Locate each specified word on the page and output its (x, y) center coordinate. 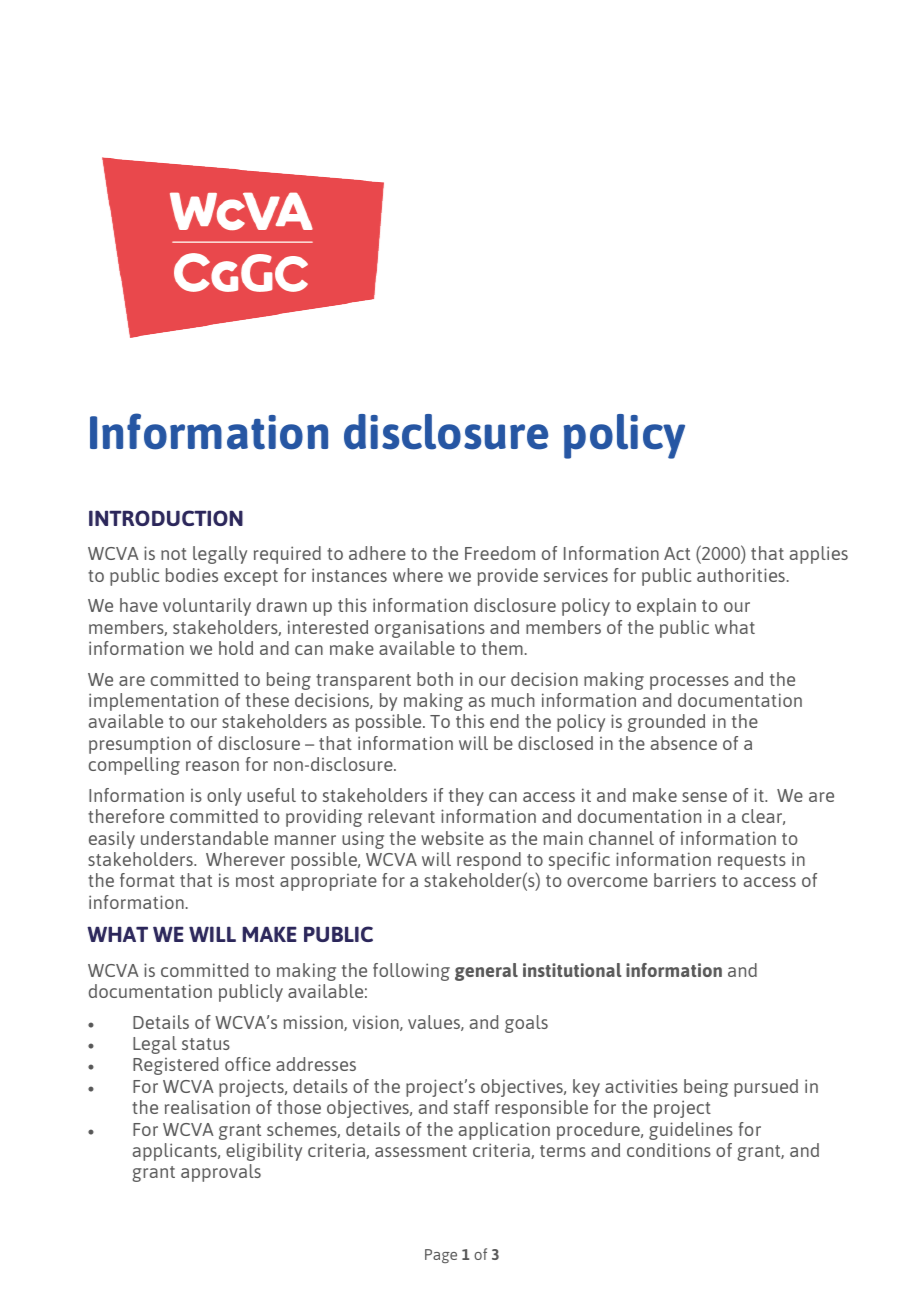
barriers (685, 880)
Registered (176, 1066)
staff (471, 1107)
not (174, 554)
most (255, 881)
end (504, 721)
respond (489, 861)
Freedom (500, 553)
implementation (153, 702)
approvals (221, 1173)
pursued (766, 1088)
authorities (741, 575)
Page (441, 1256)
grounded (666, 723)
